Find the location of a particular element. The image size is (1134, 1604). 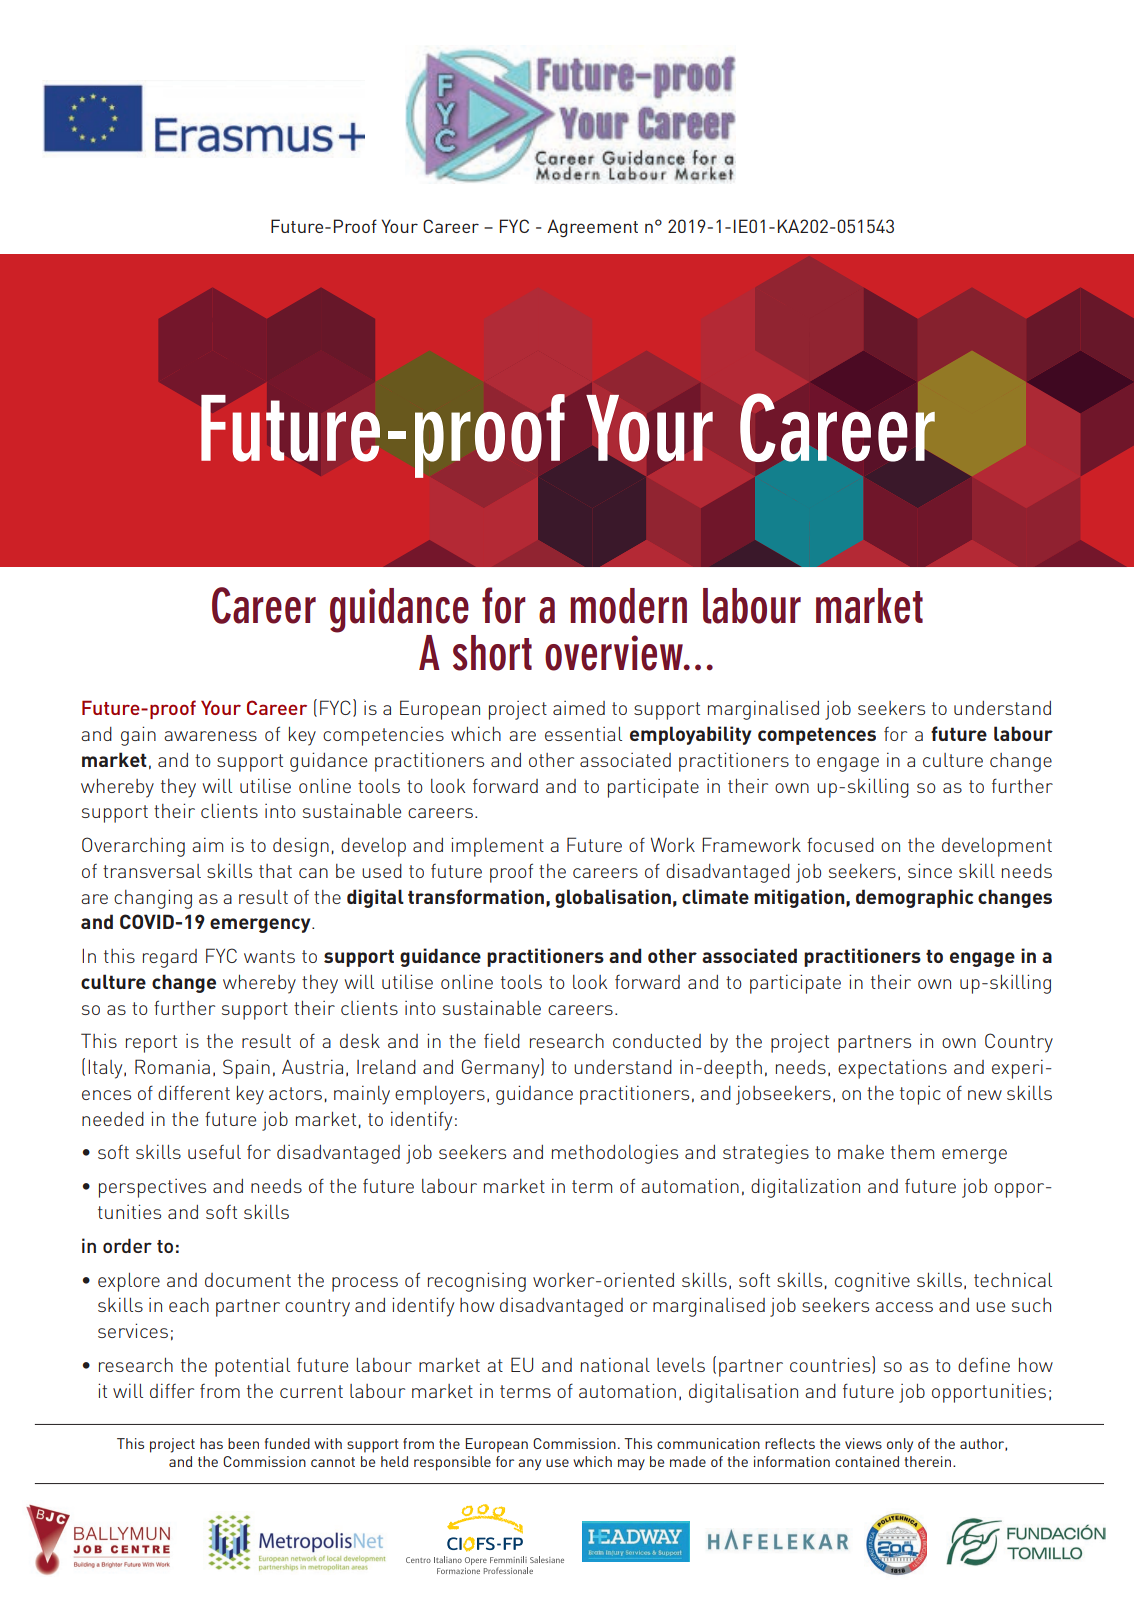

Agreement is located at coordinates (592, 228).
